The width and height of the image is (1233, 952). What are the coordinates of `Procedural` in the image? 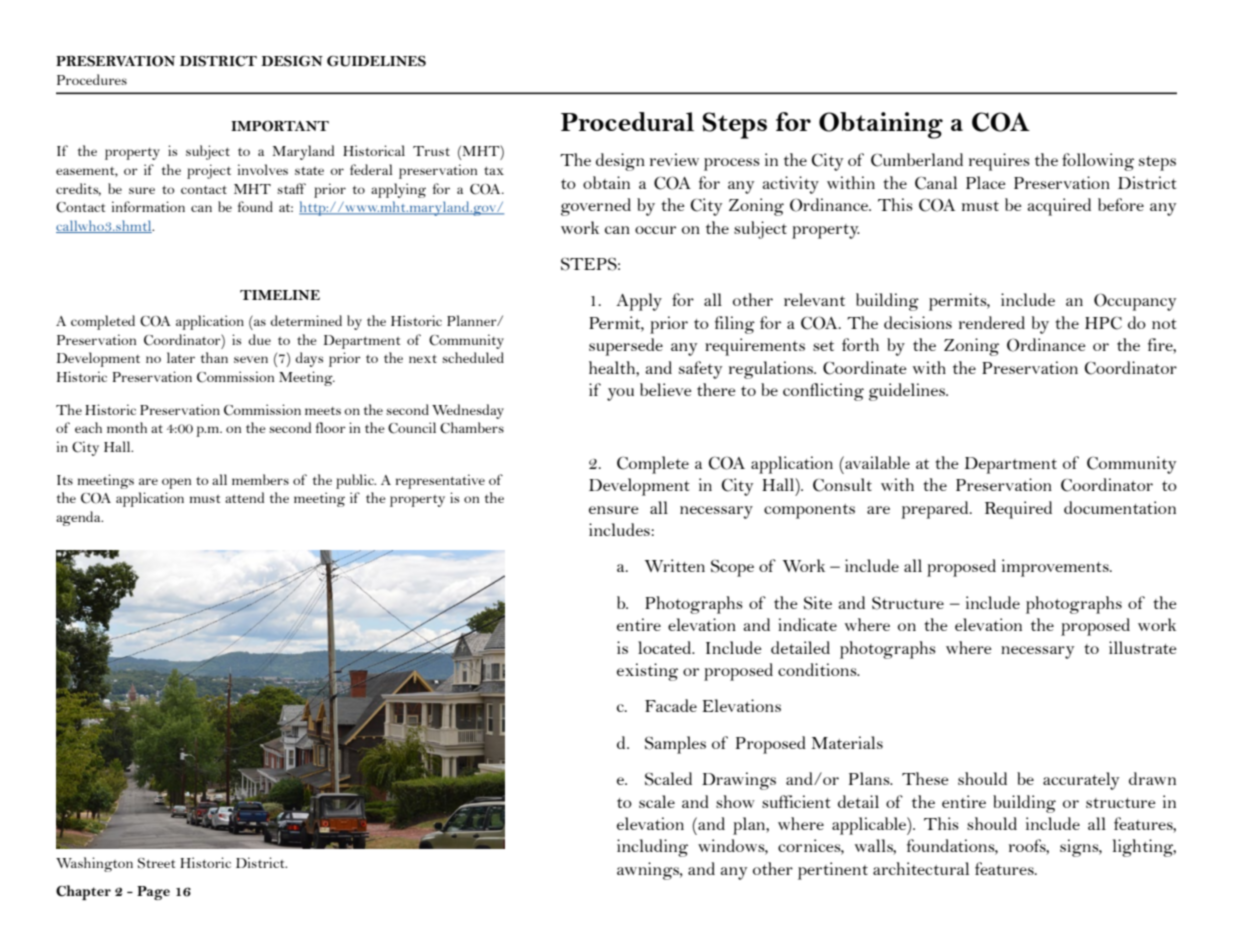 It's located at (627, 121).
